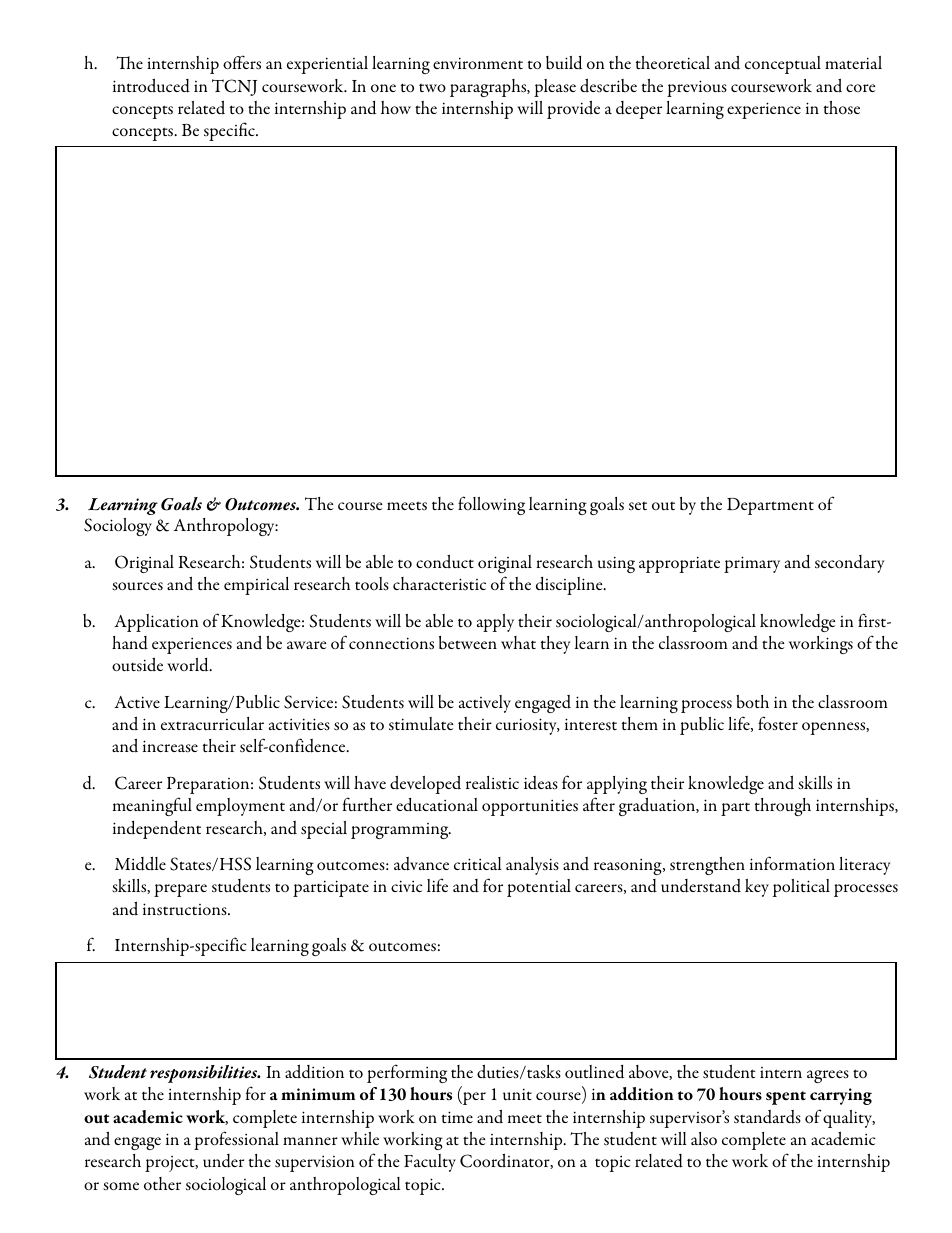  Describe the element at coordinates (842, 107) in the screenshot. I see `those` at that location.
